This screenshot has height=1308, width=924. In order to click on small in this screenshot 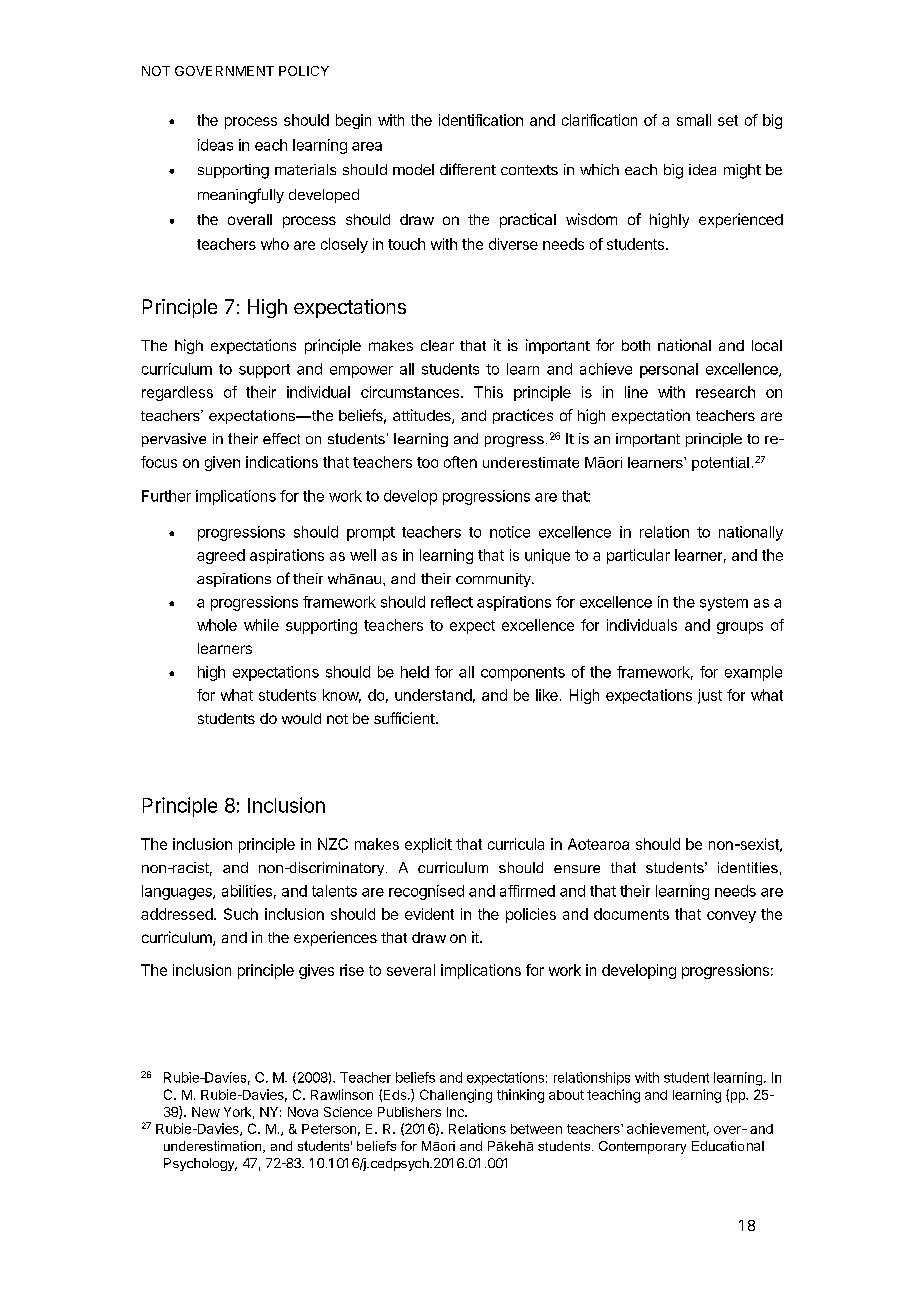, I will do `click(694, 120)`.
